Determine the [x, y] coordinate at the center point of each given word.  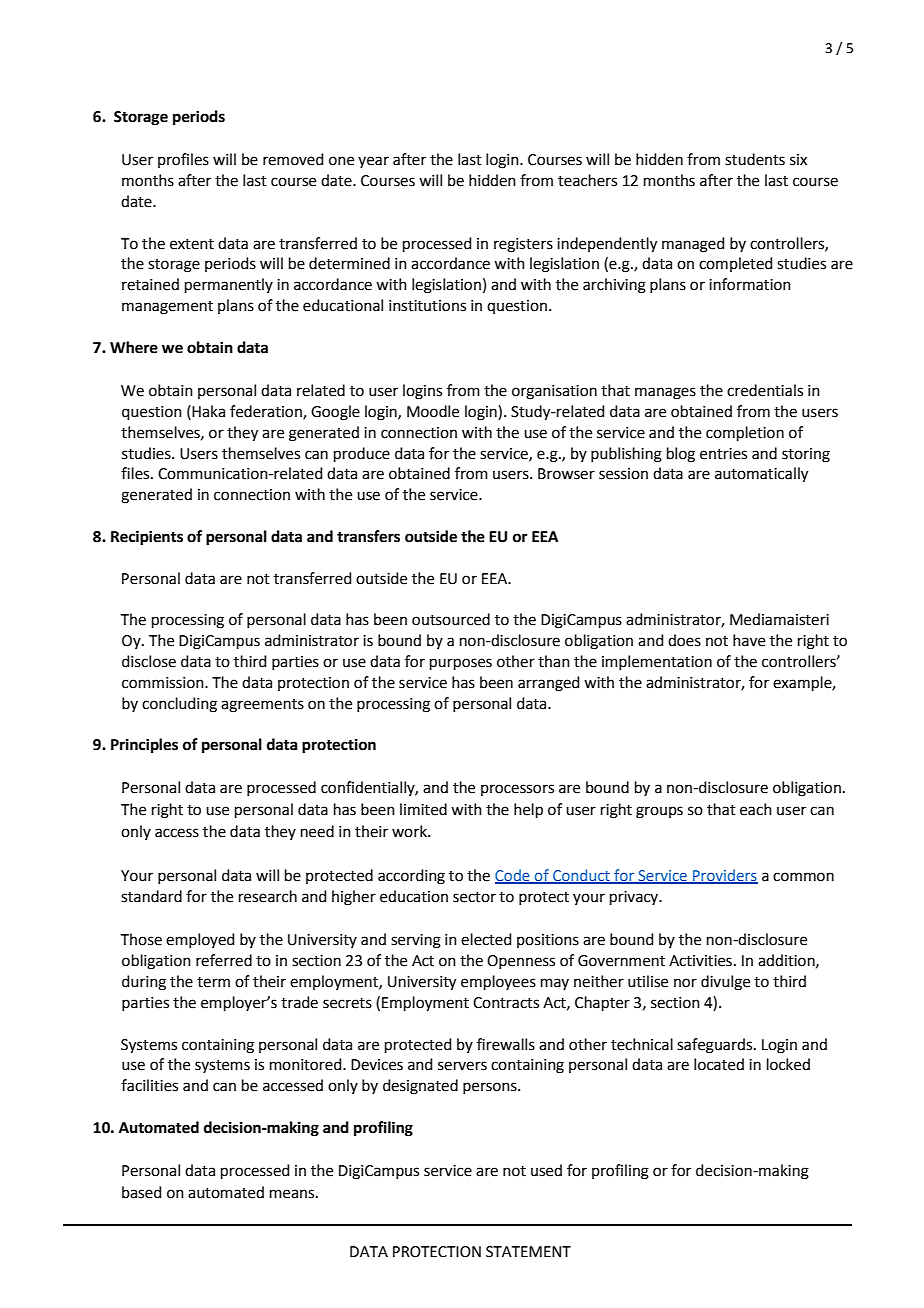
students [755, 159]
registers [523, 245]
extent [192, 244]
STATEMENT [528, 1252]
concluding [179, 705]
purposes [461, 664]
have [749, 640]
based [142, 1192]
